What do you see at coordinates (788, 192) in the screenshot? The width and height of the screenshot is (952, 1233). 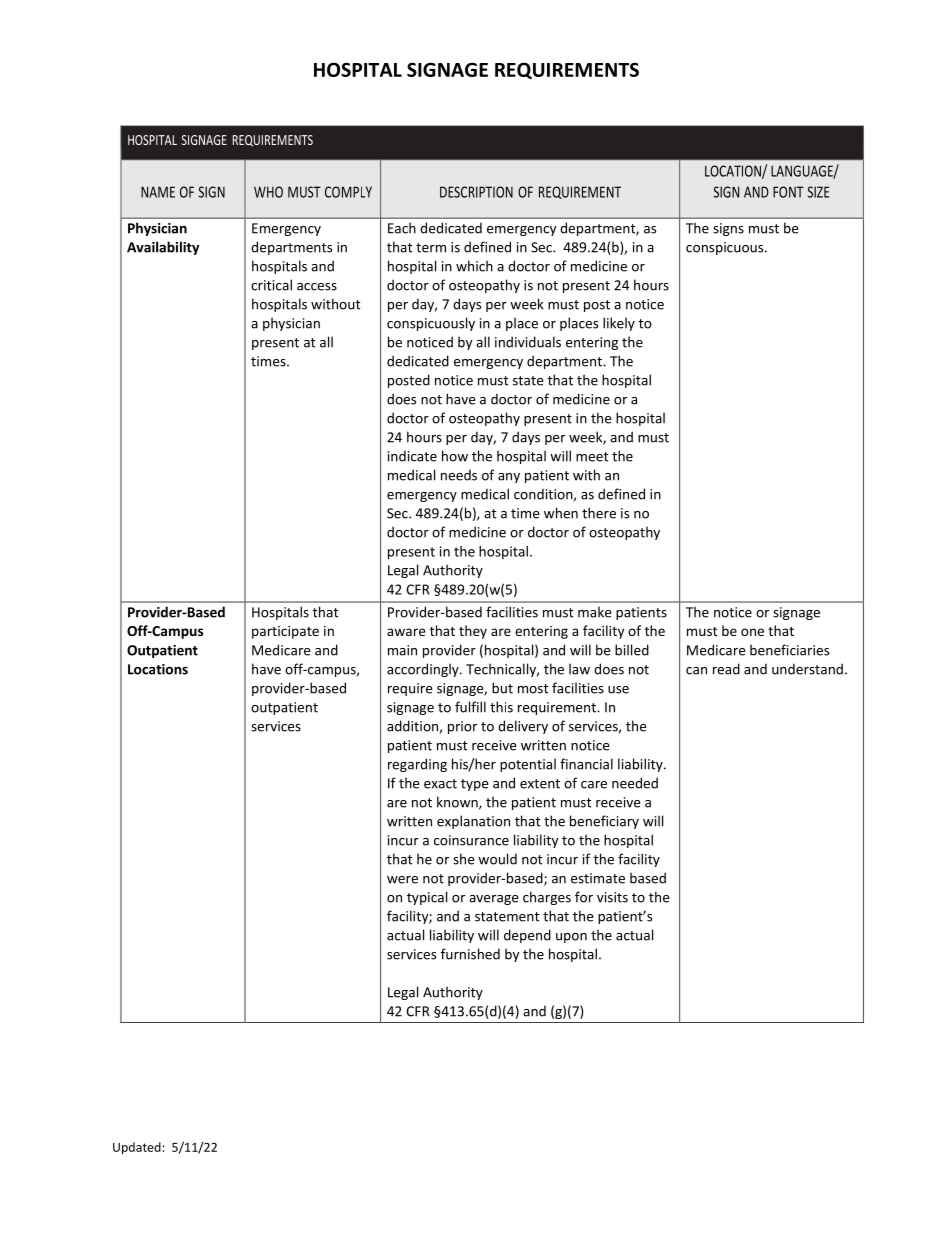 I see `FONT` at bounding box center [788, 192].
